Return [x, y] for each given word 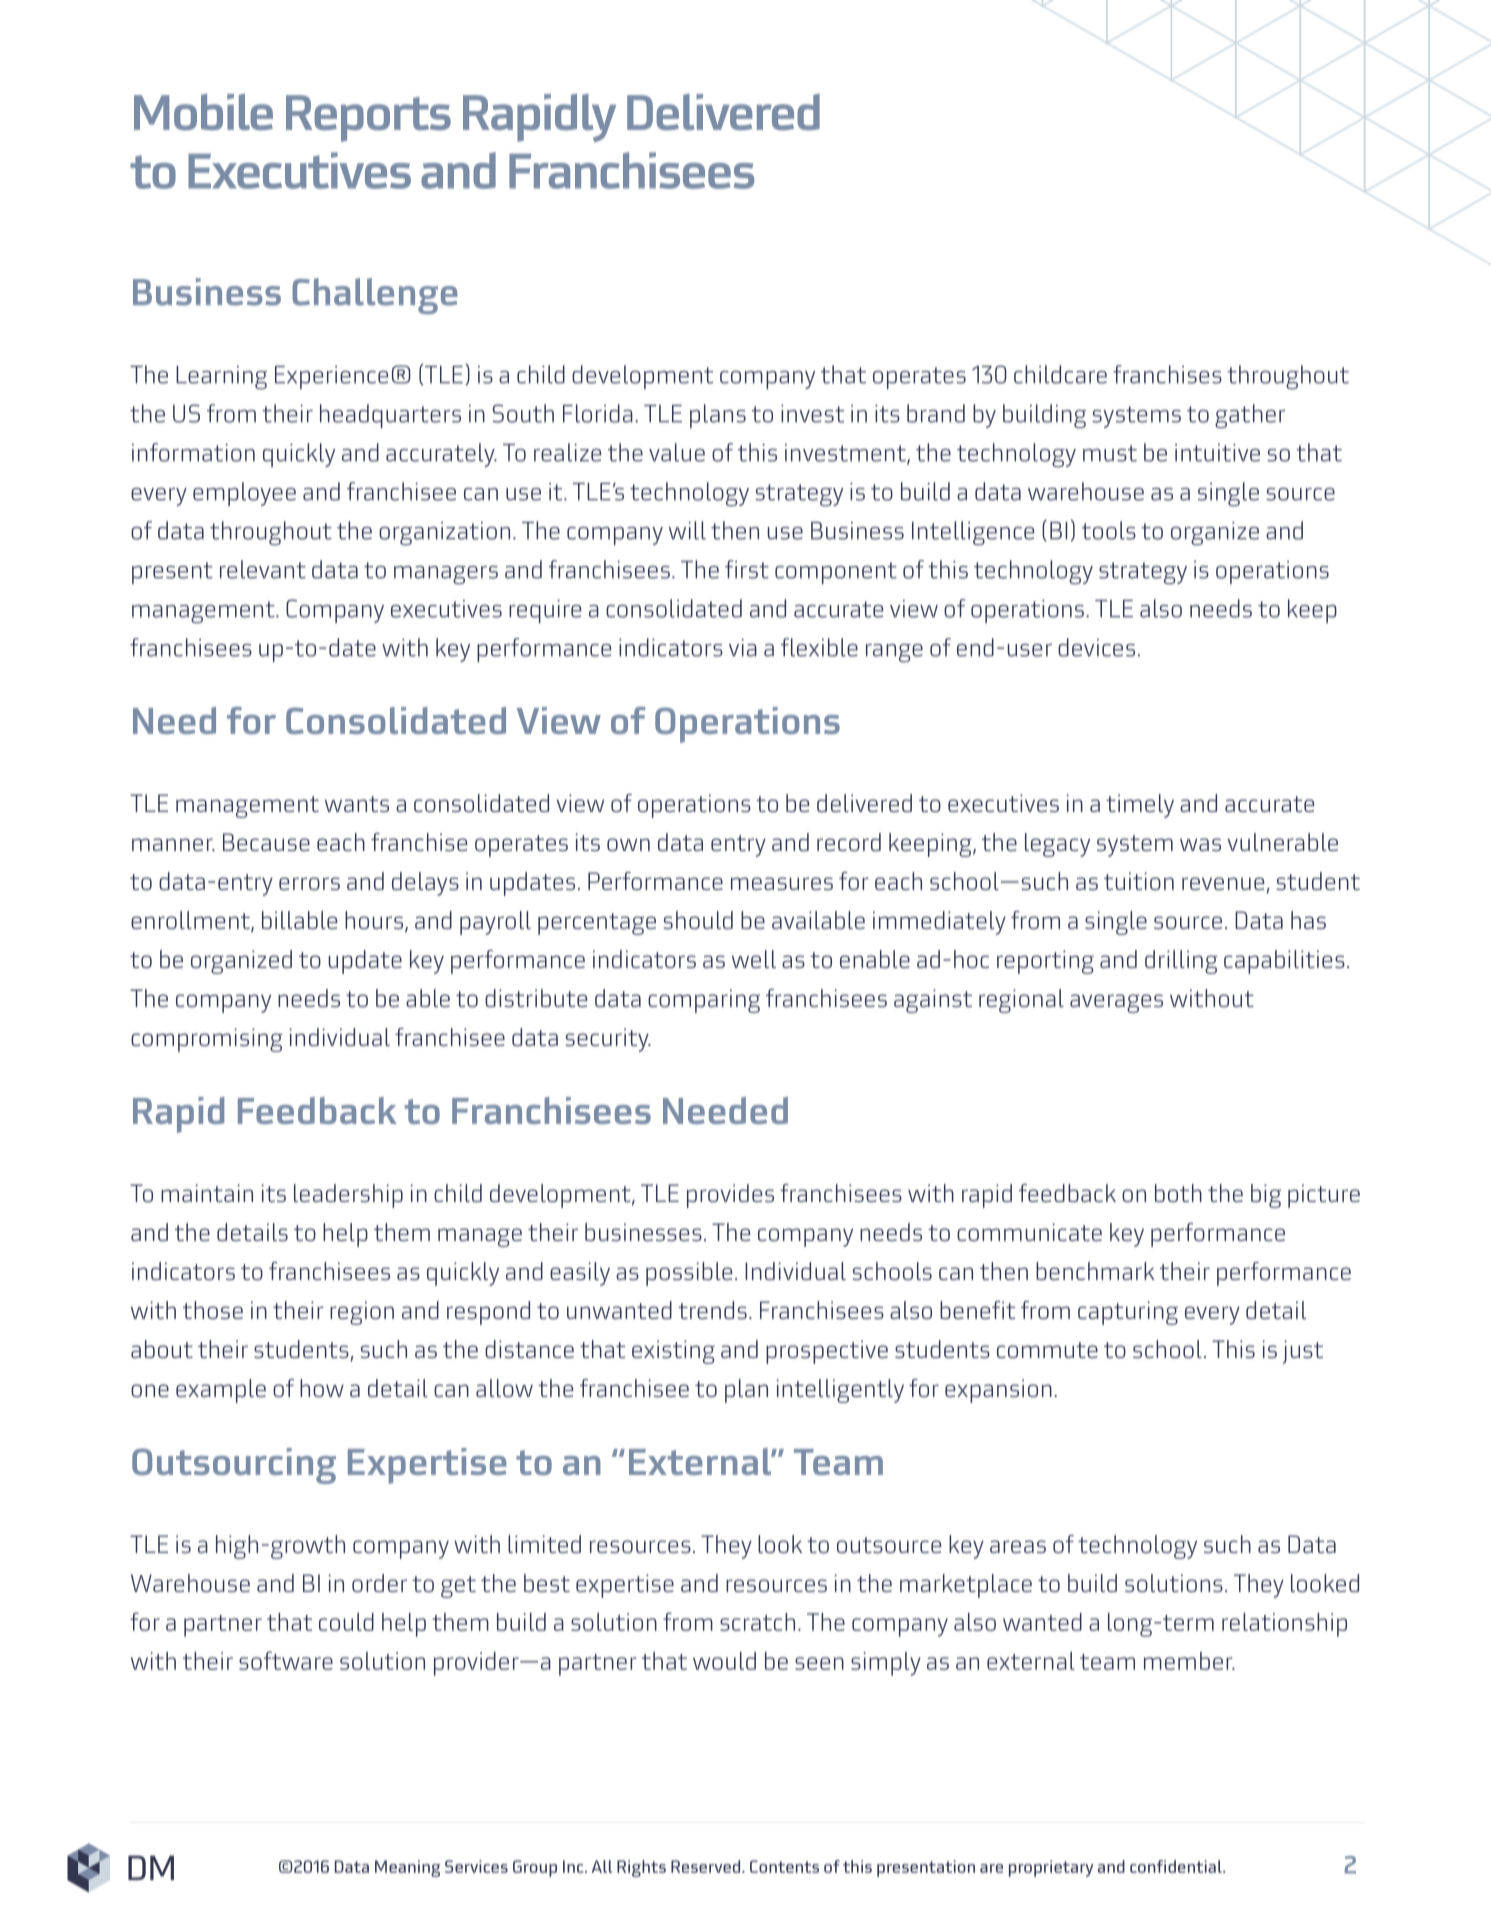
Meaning [407, 1868]
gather [1250, 416]
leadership [348, 1196]
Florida [598, 413]
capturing [1128, 1313]
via [743, 648]
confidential [1177, 1866]
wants [357, 804]
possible [689, 1274]
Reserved [707, 1866]
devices [1096, 647]
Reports [368, 118]
